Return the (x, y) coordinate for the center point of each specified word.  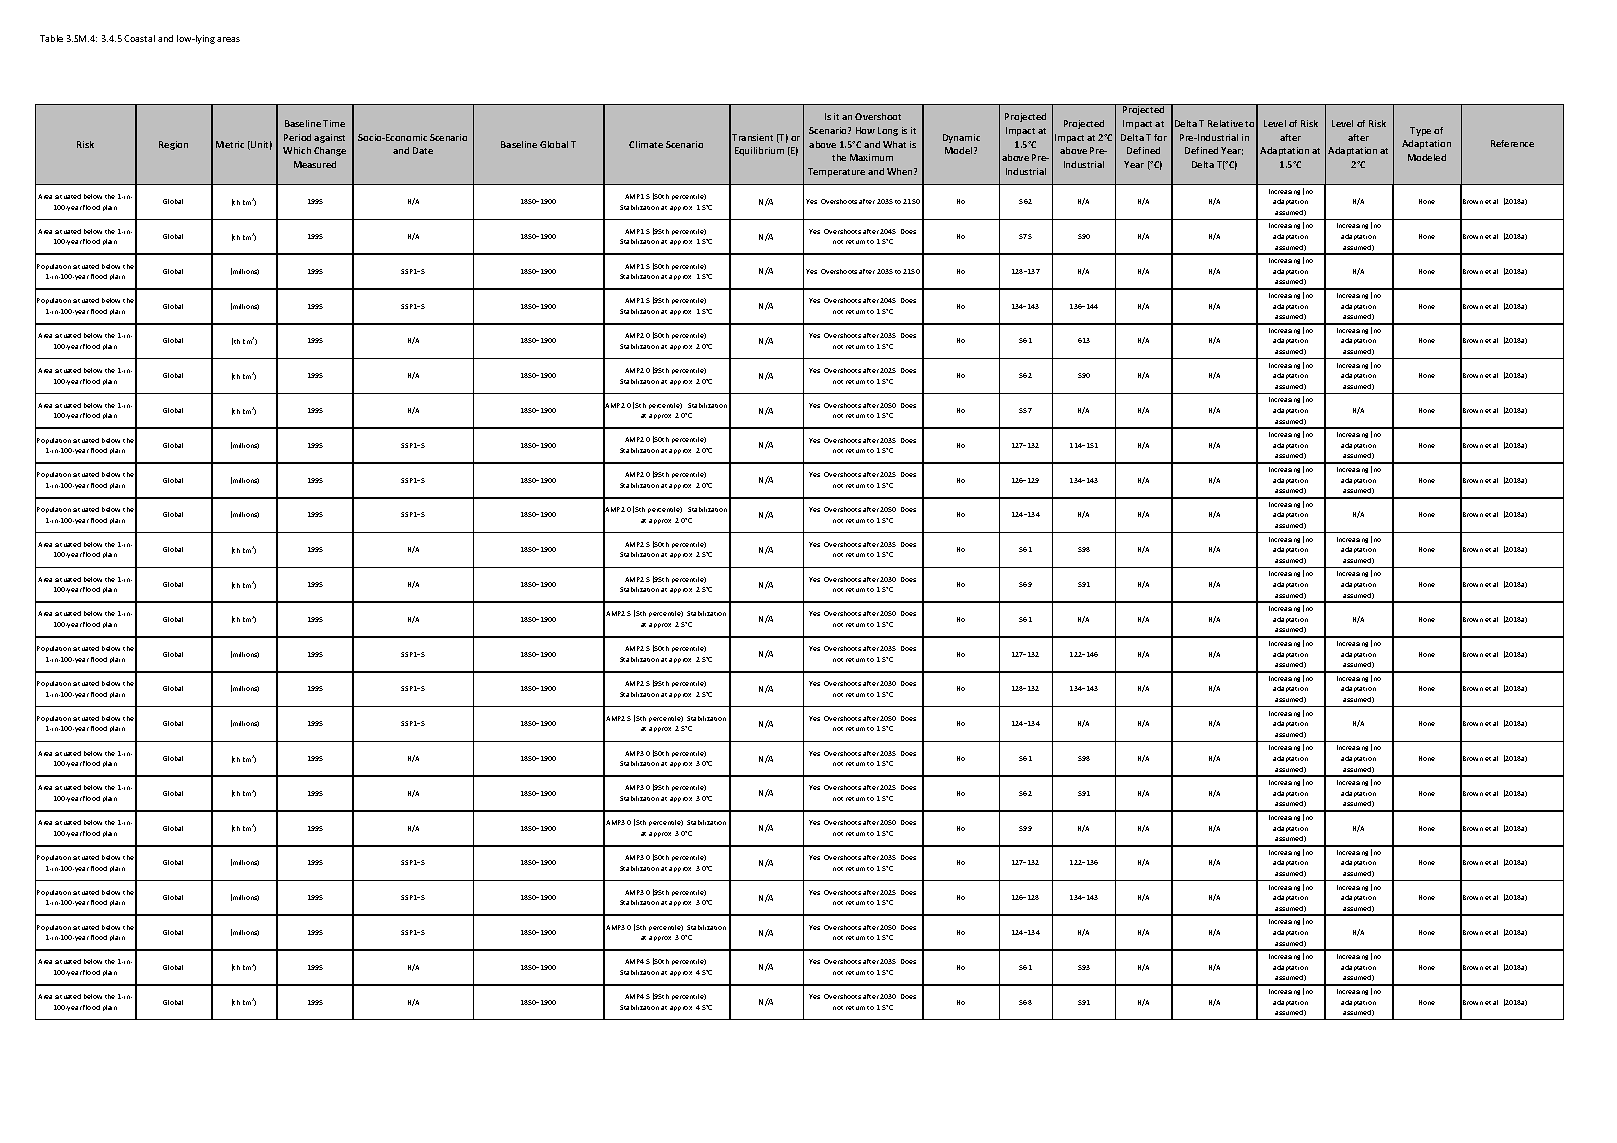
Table (51, 38)
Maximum (871, 157)
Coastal (139, 38)
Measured (315, 164)
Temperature (836, 172)
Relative (1225, 123)
